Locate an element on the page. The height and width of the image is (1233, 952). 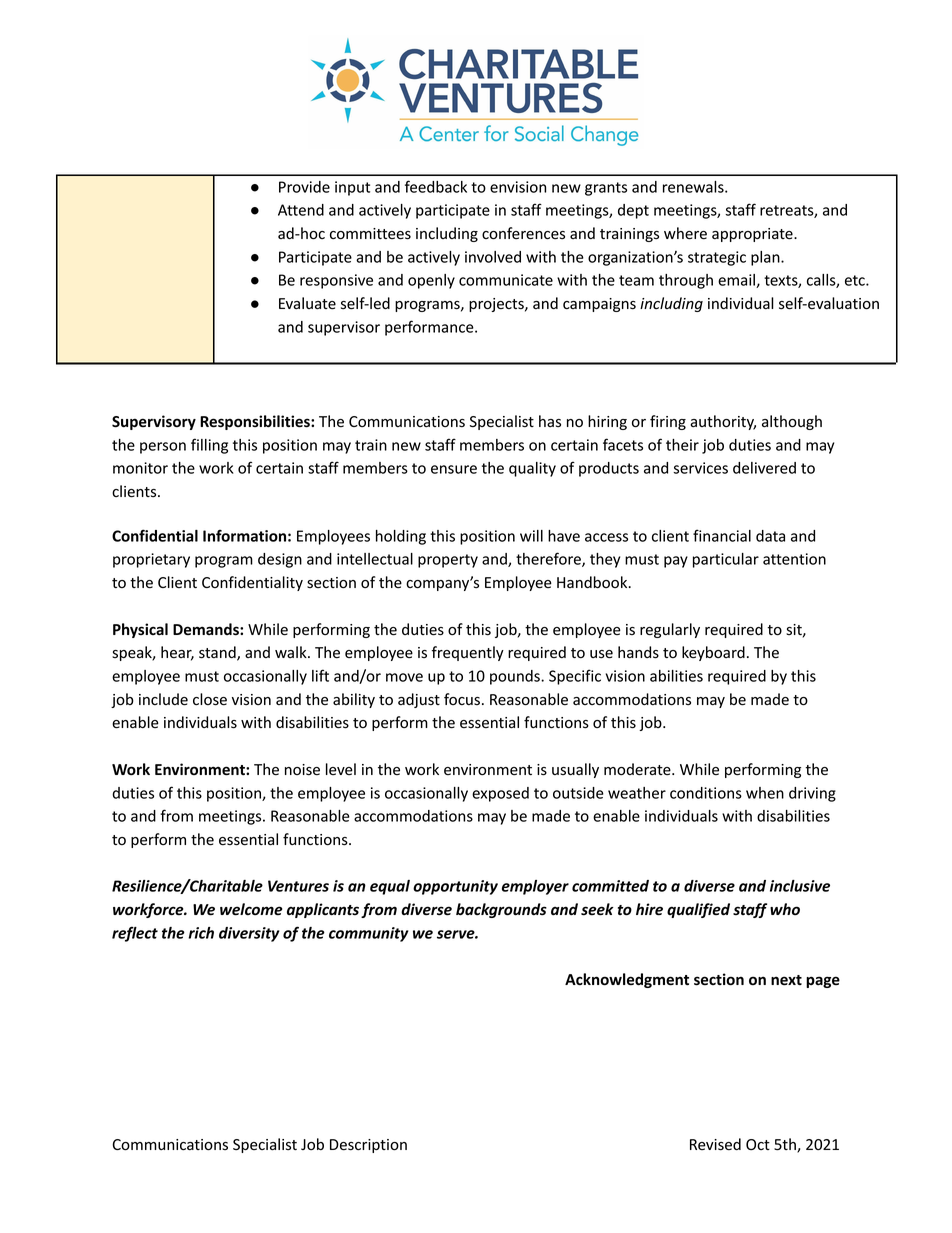
Revised is located at coordinates (715, 1144).
